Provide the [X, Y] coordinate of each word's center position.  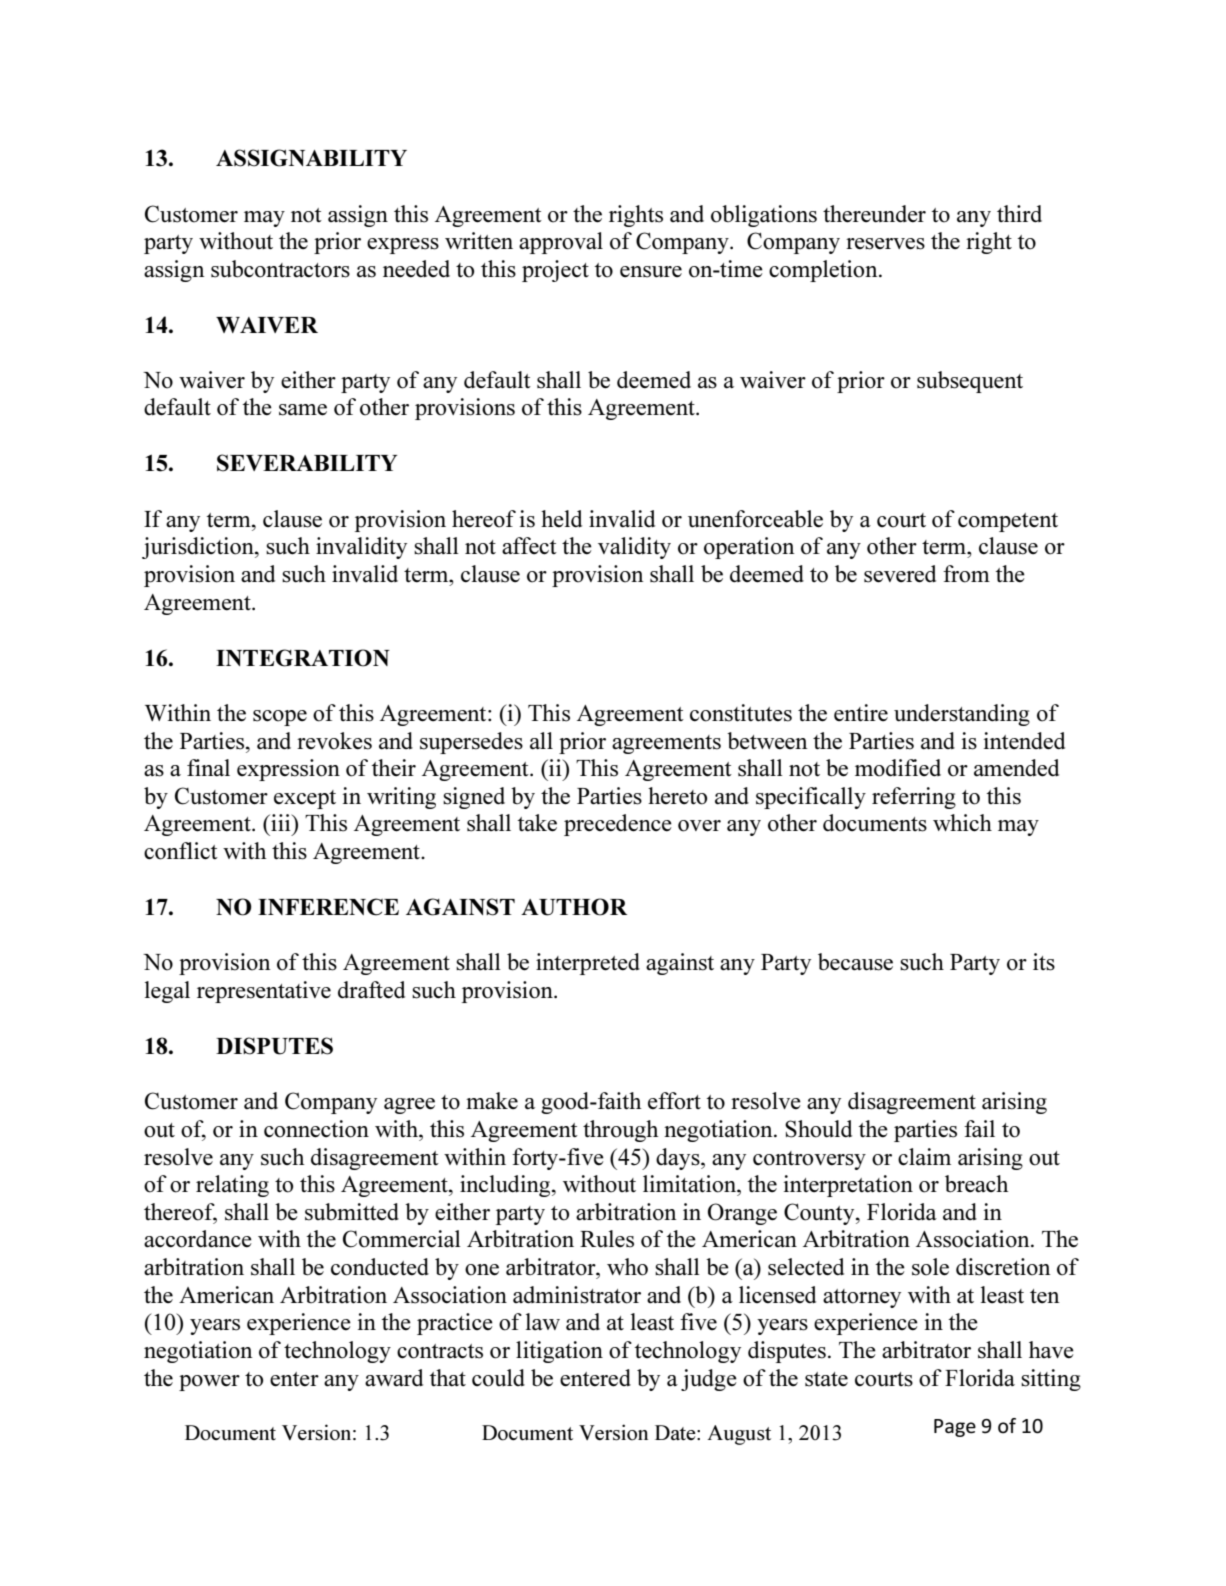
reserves [885, 244]
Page [955, 1428]
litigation [559, 1352]
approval [561, 243]
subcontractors [280, 269]
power [209, 1383]
